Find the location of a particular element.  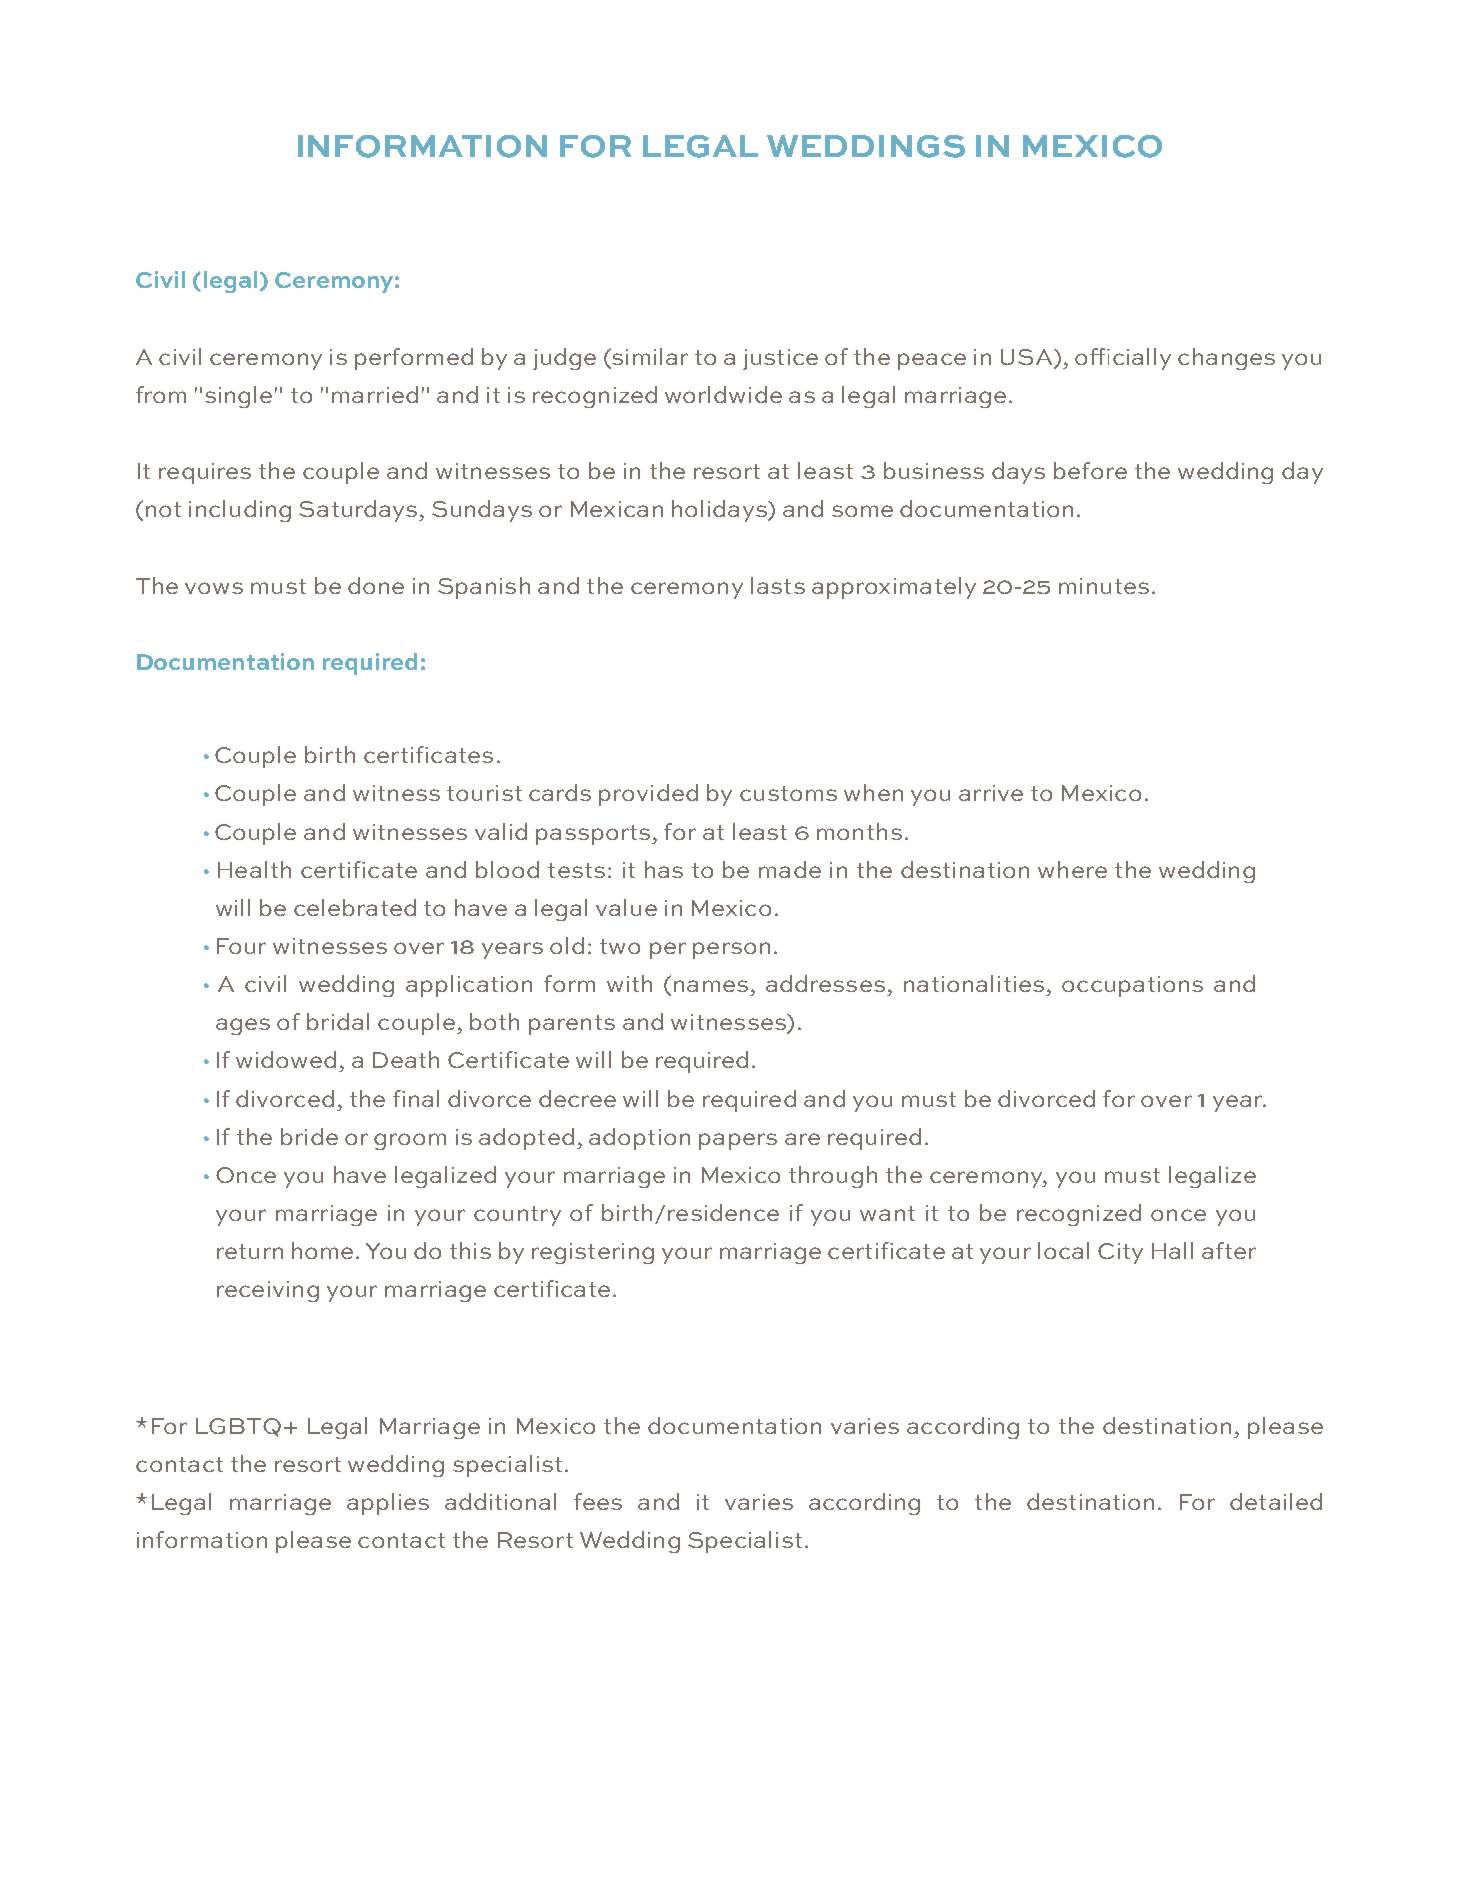

worldwide is located at coordinates (723, 394).
